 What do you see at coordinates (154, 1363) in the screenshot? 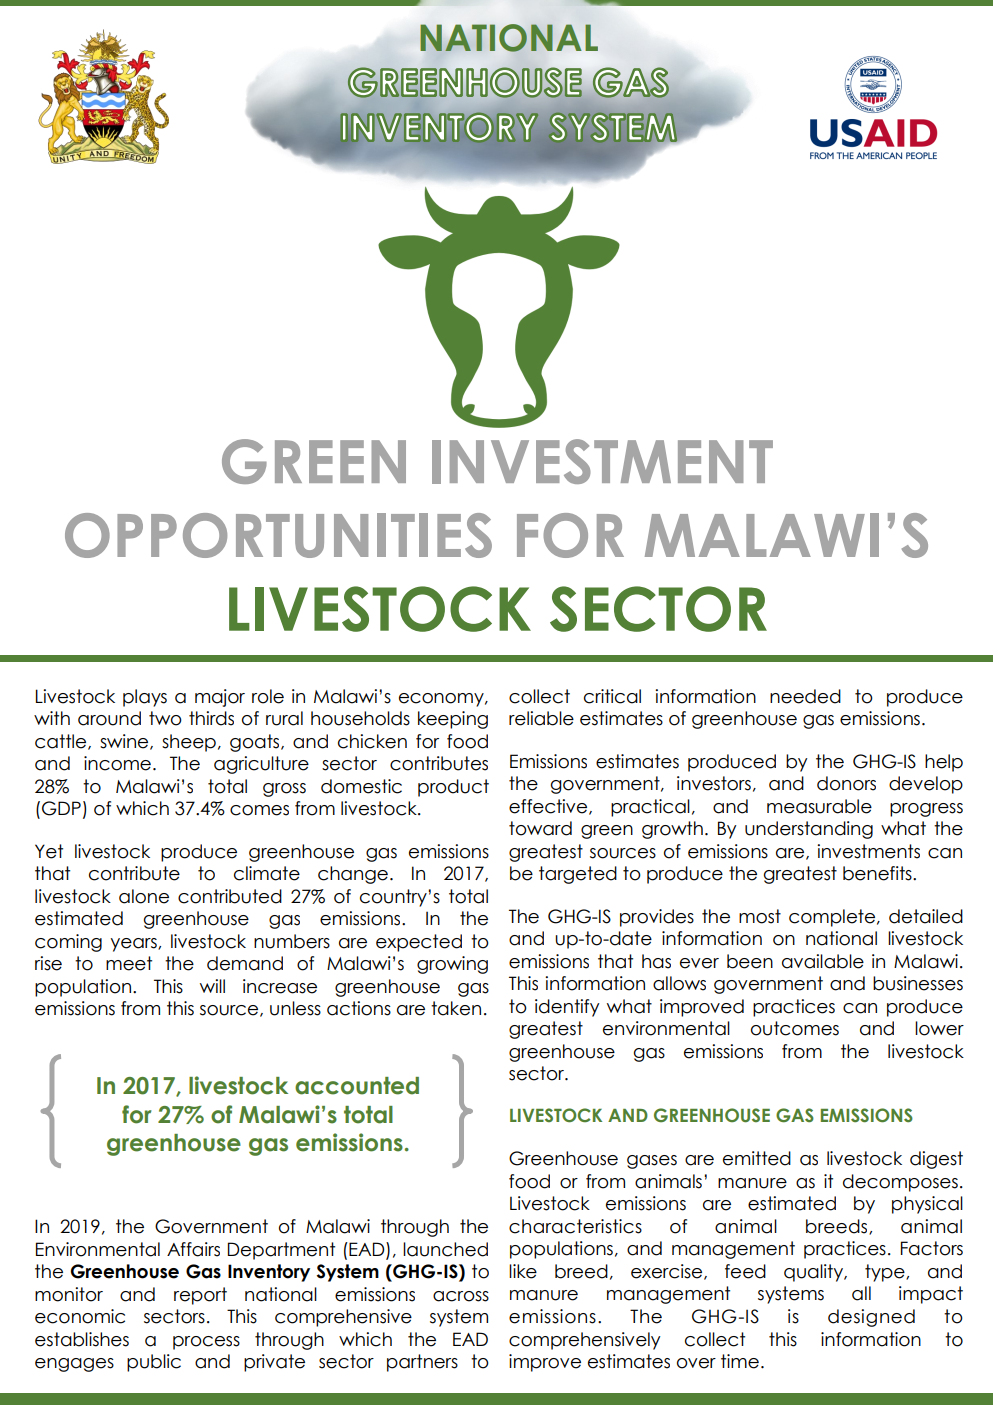
I see `public` at bounding box center [154, 1363].
